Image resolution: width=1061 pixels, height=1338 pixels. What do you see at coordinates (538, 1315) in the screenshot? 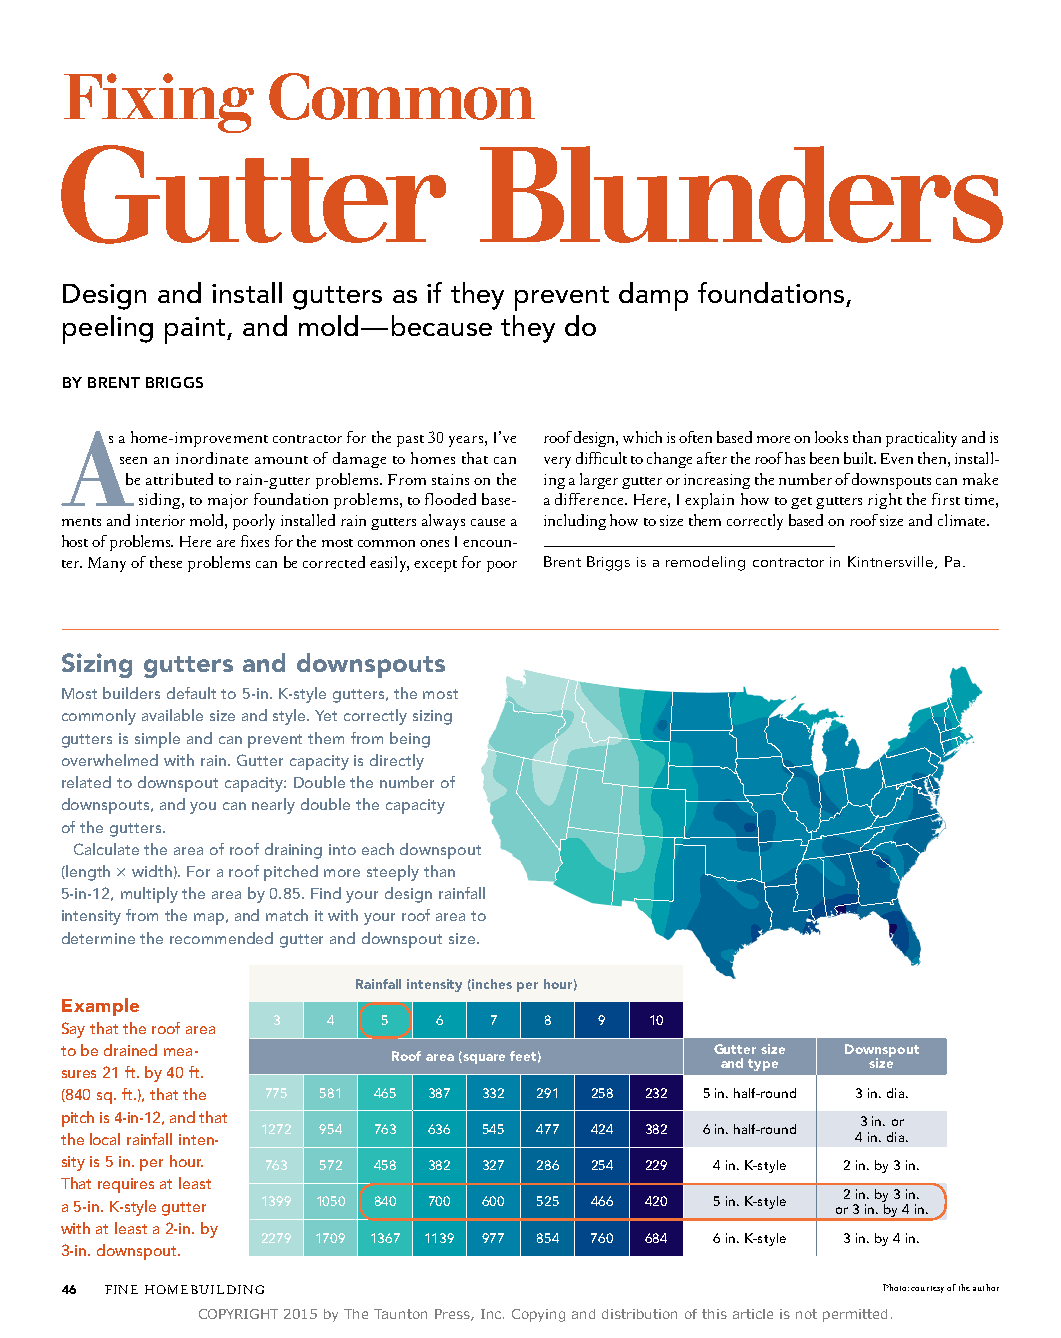
I see `Copying` at bounding box center [538, 1315].
